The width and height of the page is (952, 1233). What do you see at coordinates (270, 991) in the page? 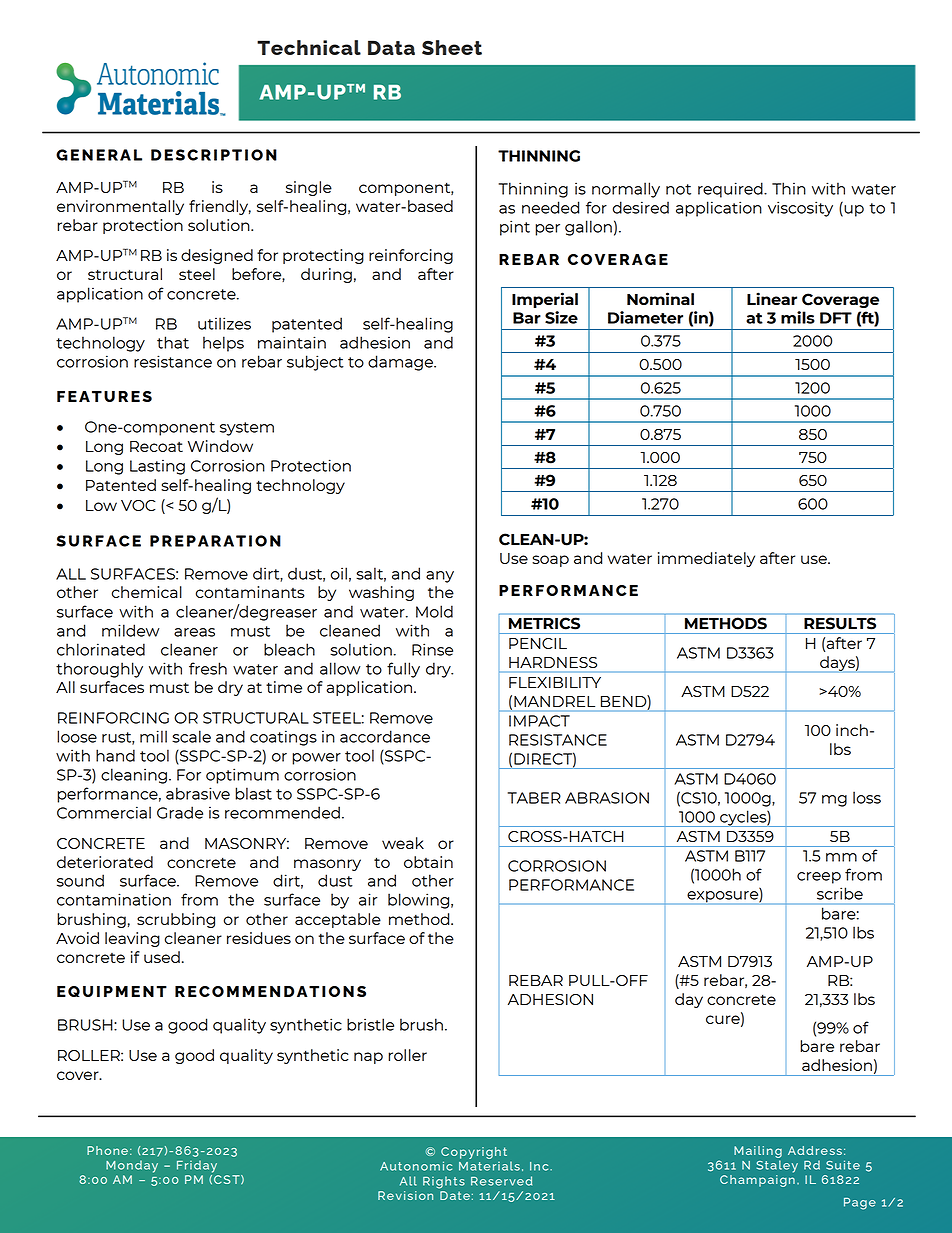
I see `RECOMMENDATIONS` at bounding box center [270, 991].
